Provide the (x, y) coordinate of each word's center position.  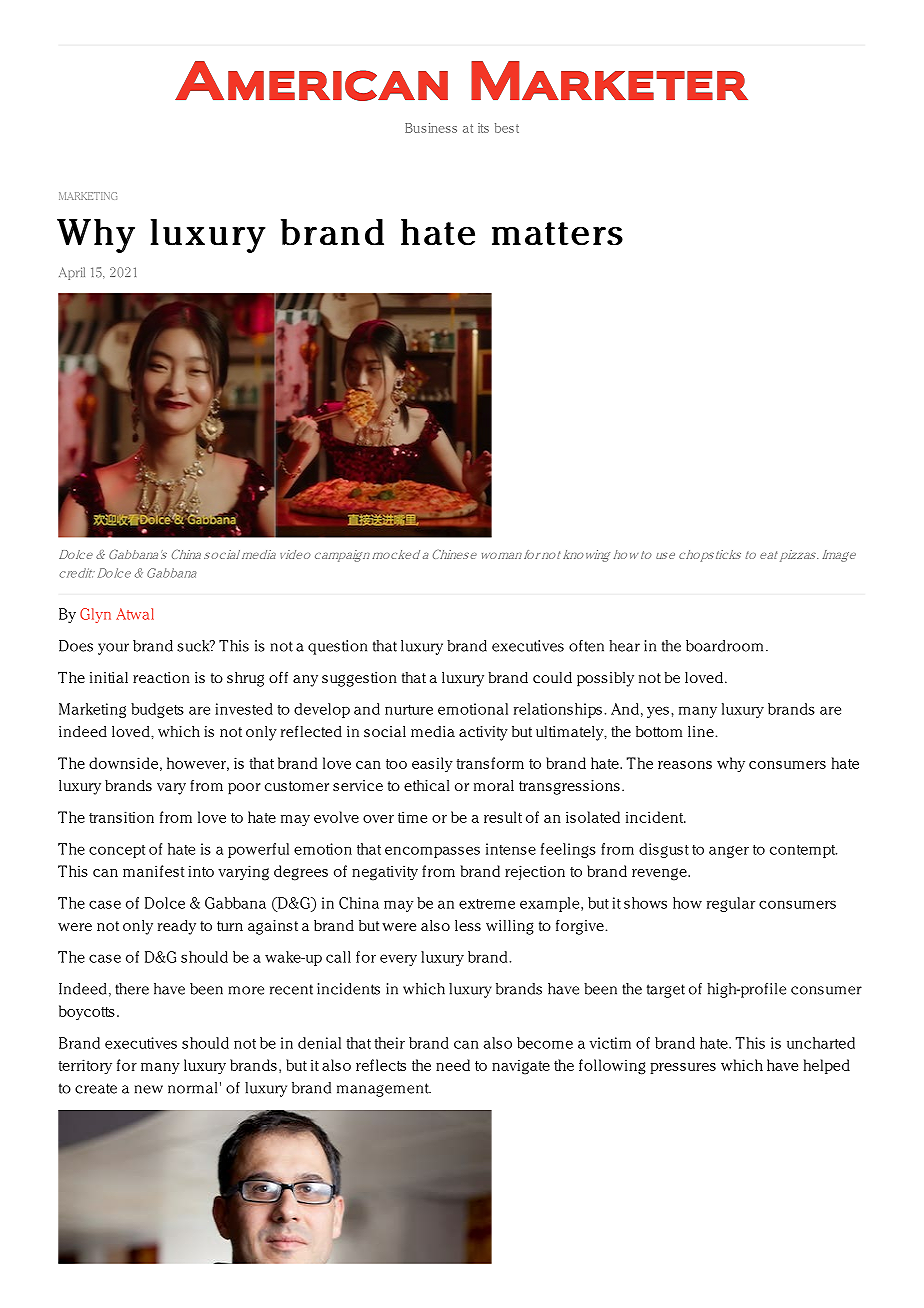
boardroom (724, 646)
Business (431, 128)
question (337, 647)
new (149, 1089)
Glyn (95, 615)
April (72, 273)
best (507, 128)
